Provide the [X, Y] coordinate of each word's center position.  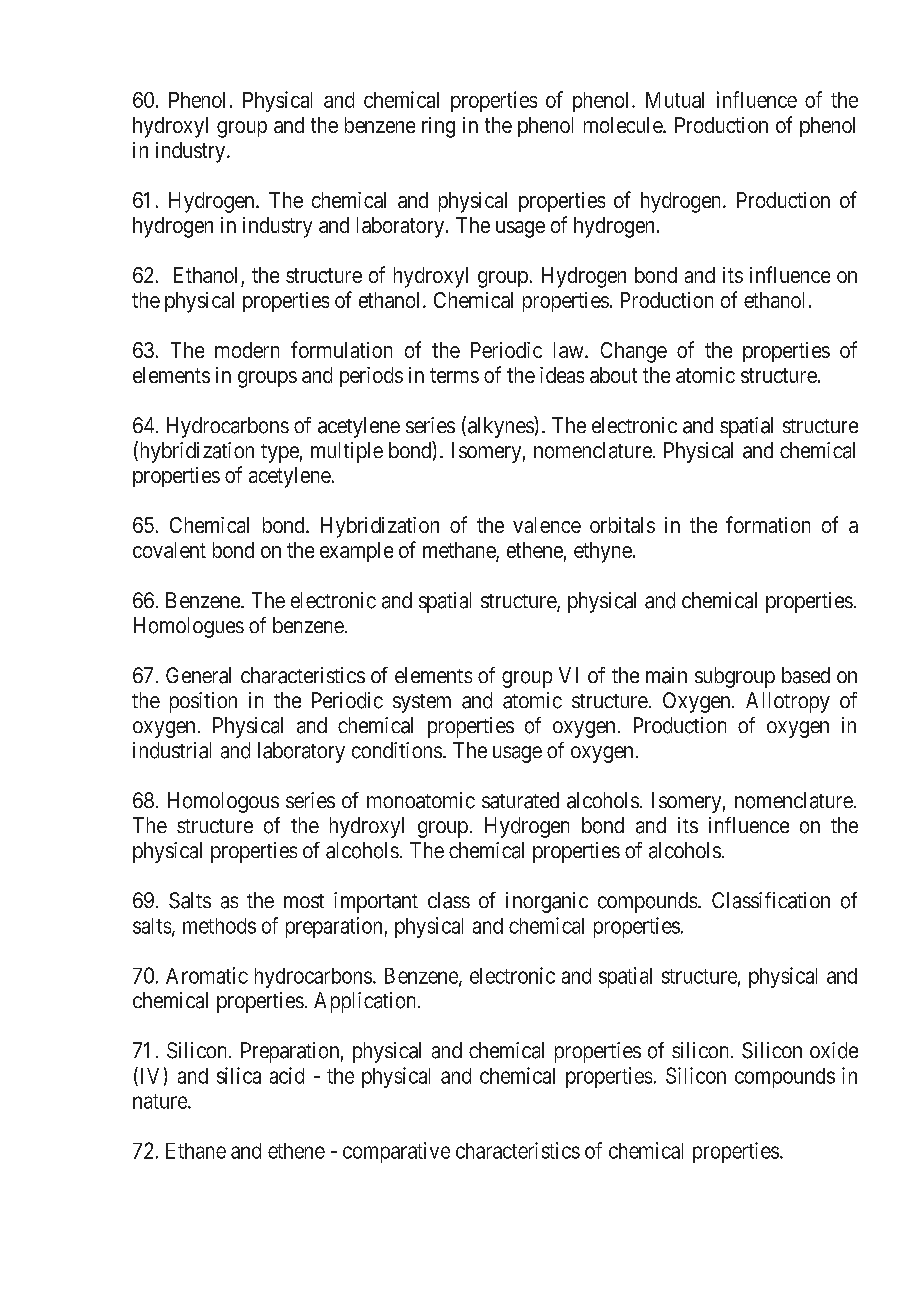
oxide [834, 1050]
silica [239, 1075]
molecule [624, 125]
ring [438, 127]
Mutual [675, 100]
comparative [396, 1152]
